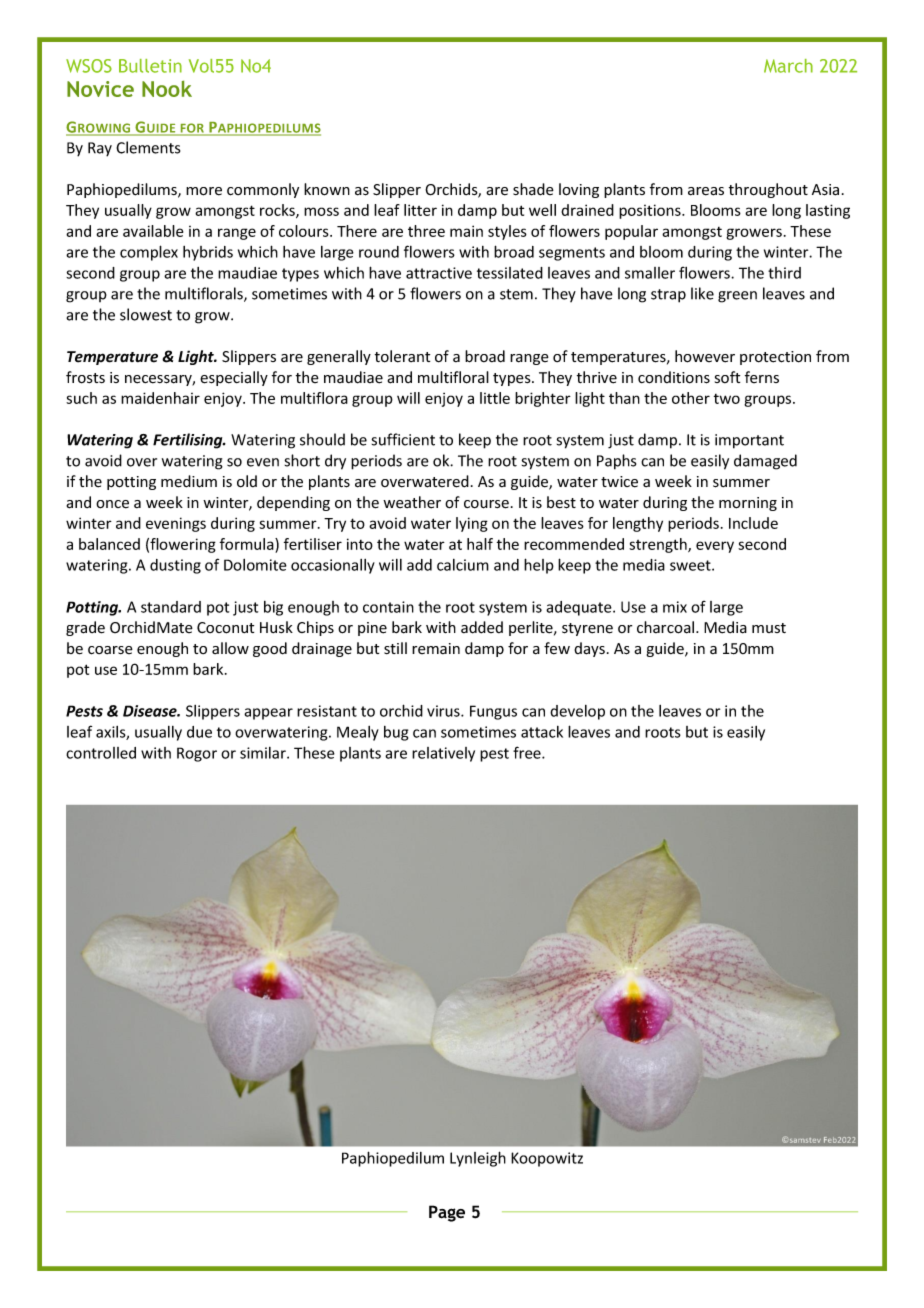 The width and height of the screenshot is (924, 1308). Describe the element at coordinates (749, 441) in the screenshot. I see `important` at that location.
